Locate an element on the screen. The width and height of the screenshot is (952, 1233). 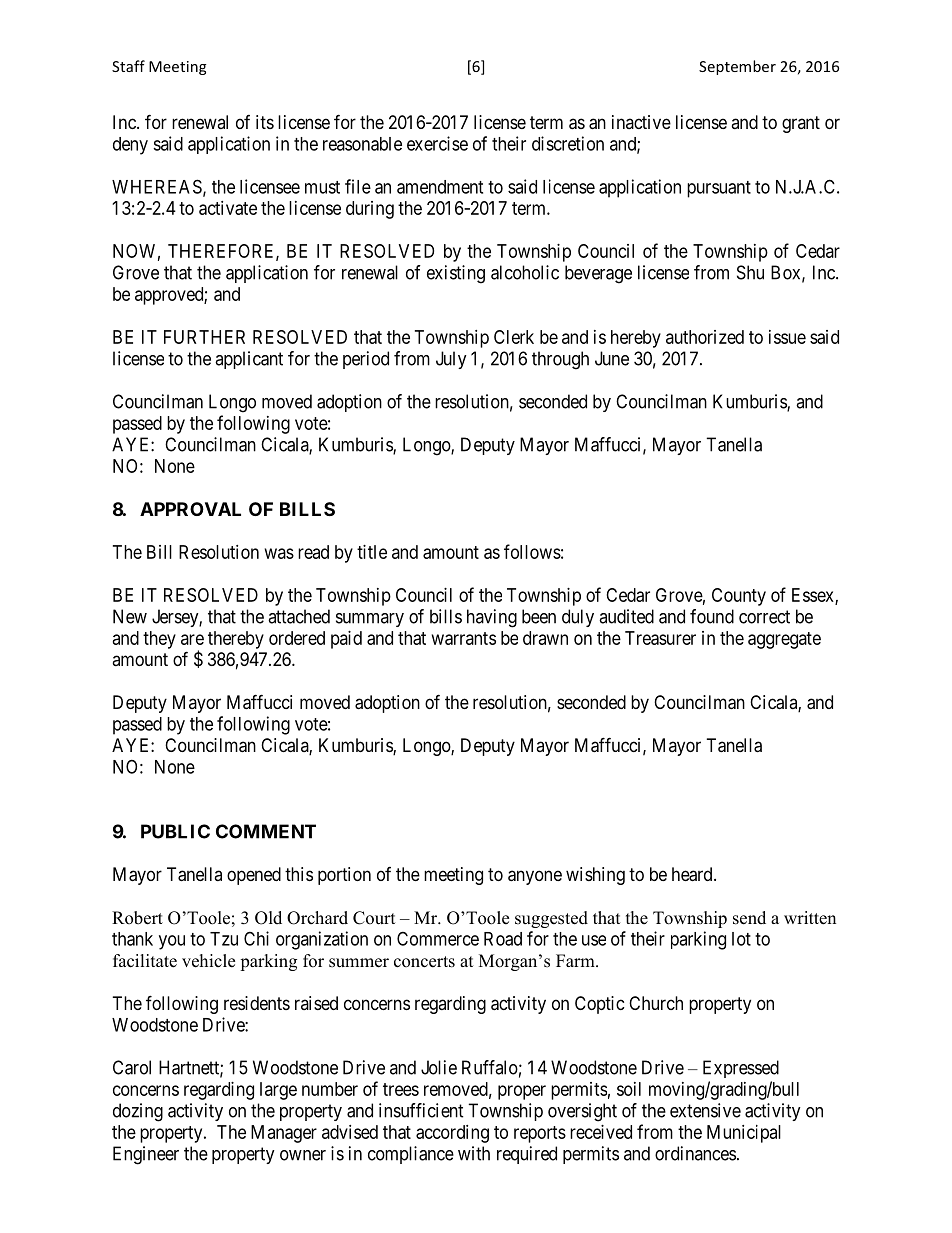
September is located at coordinates (737, 67).
